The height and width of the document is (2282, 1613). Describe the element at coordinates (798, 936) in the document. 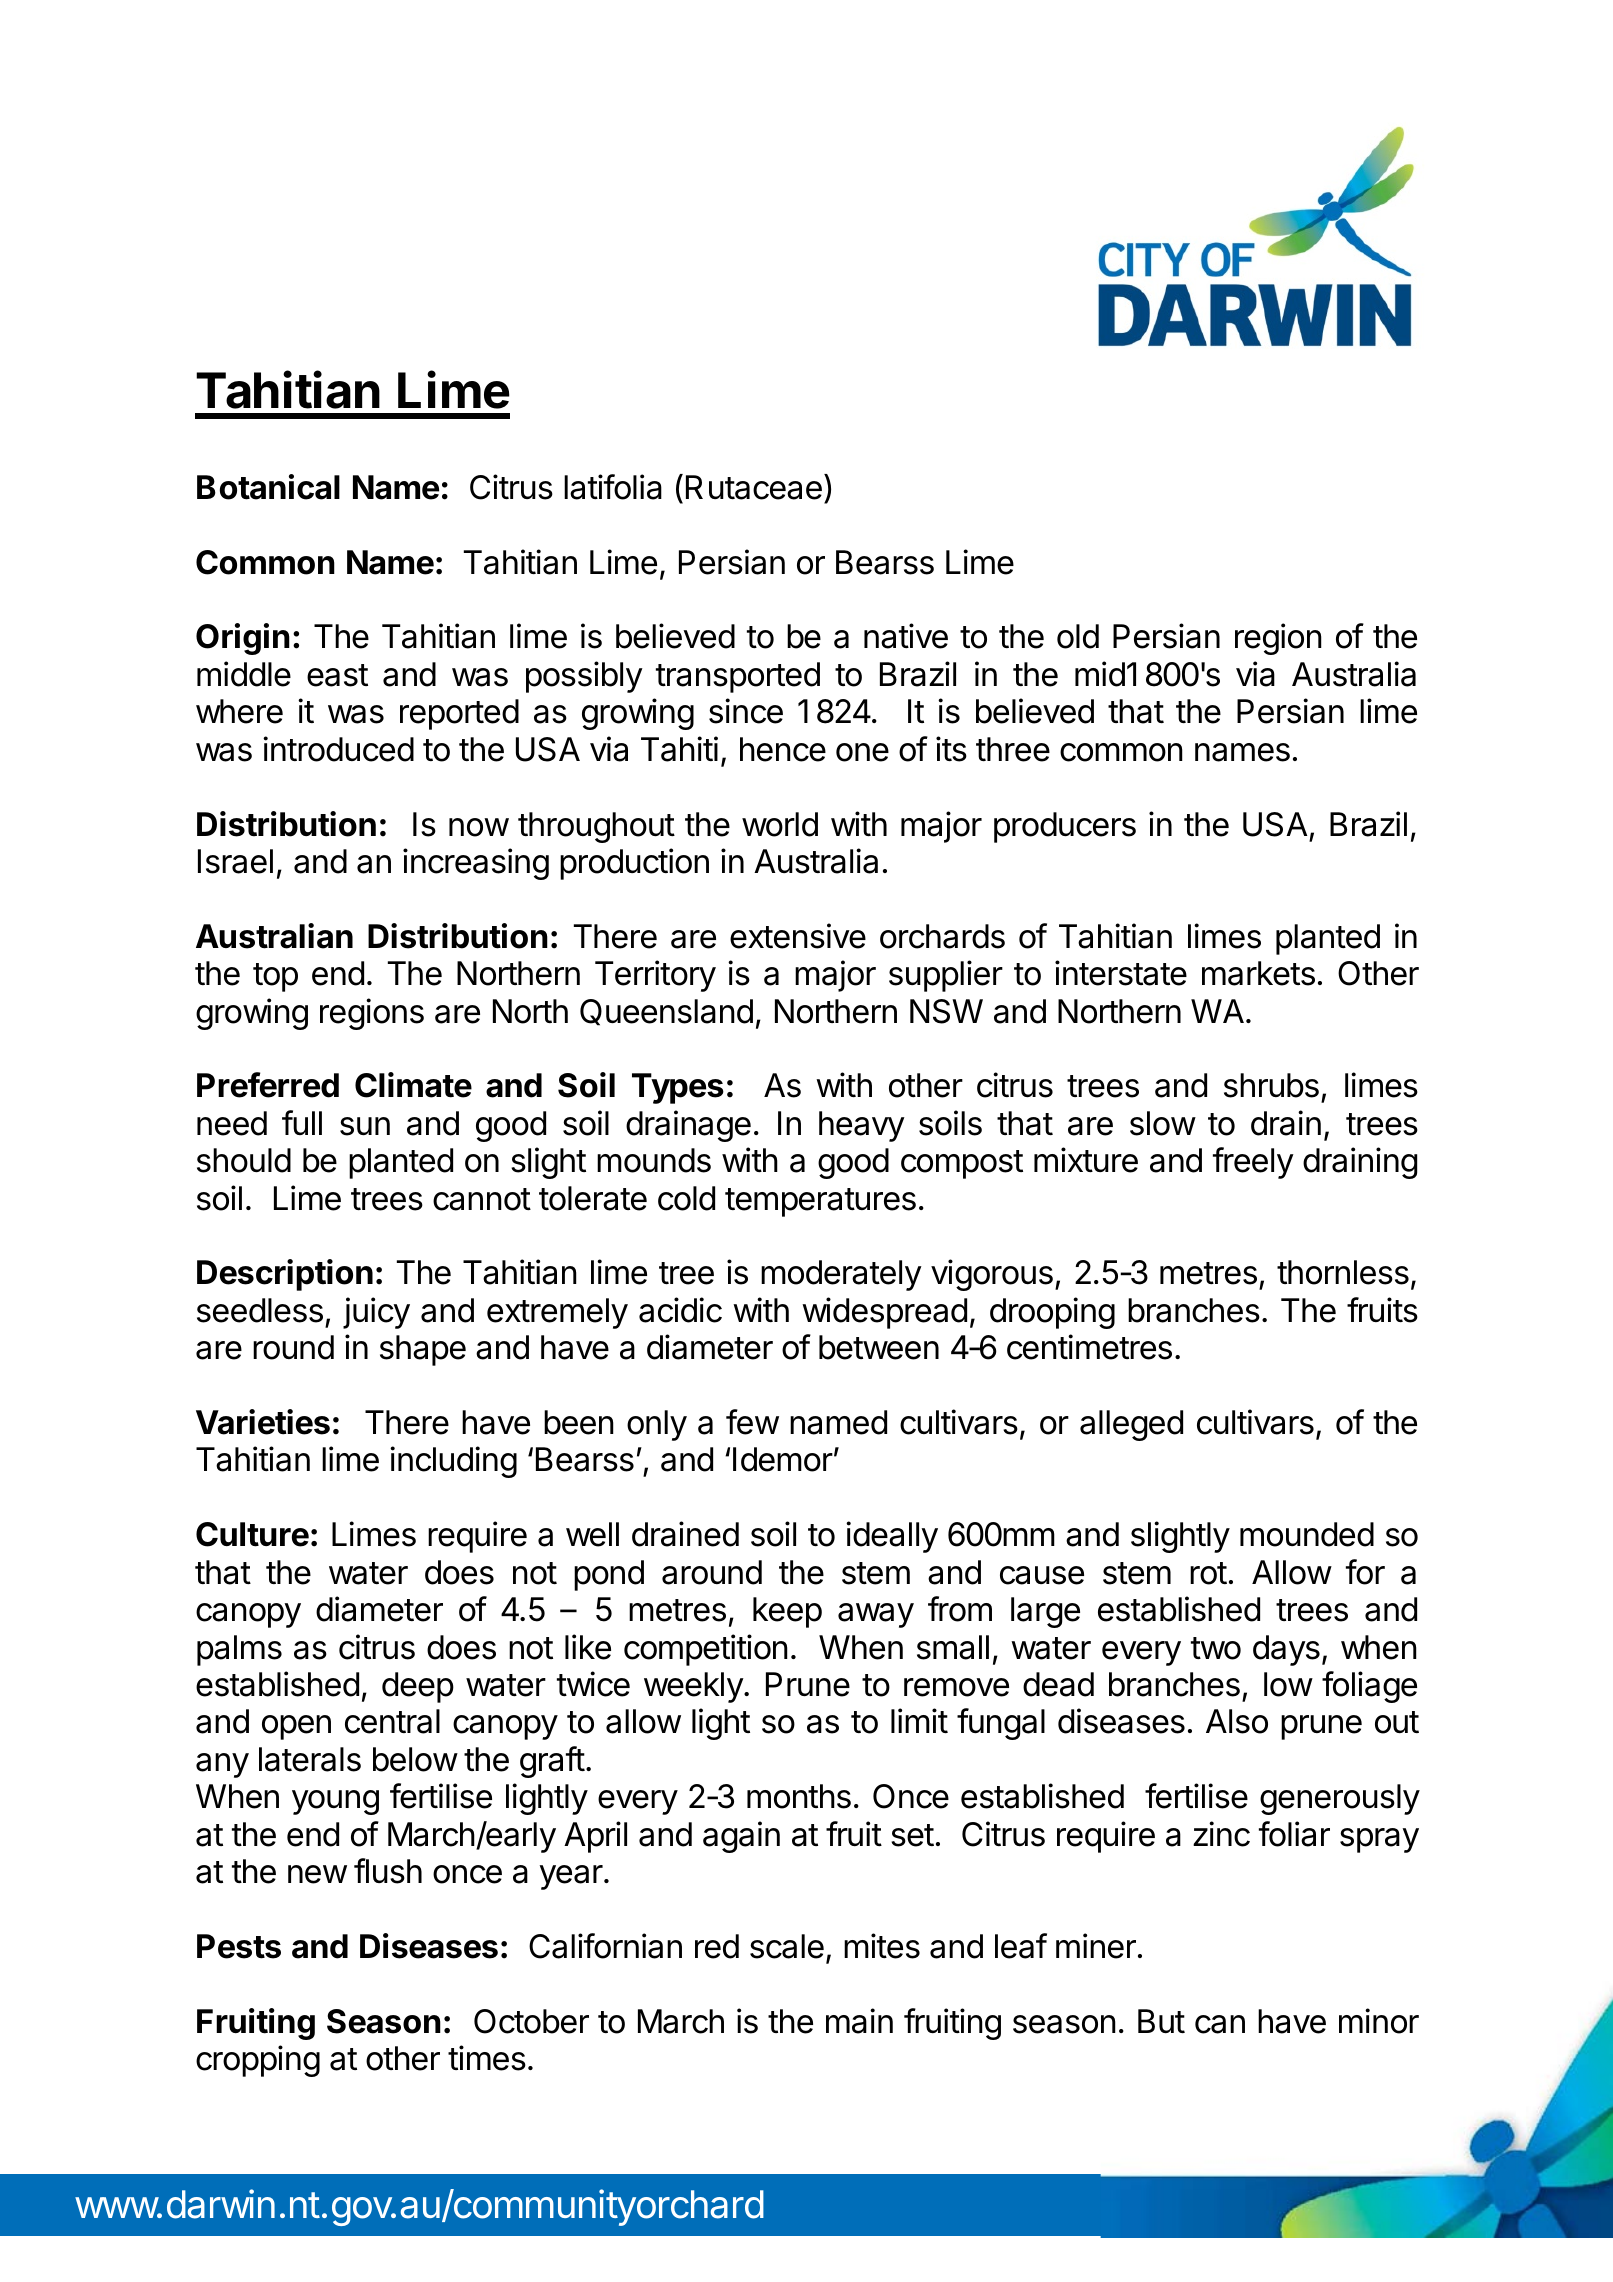

I see `extensive` at that location.
